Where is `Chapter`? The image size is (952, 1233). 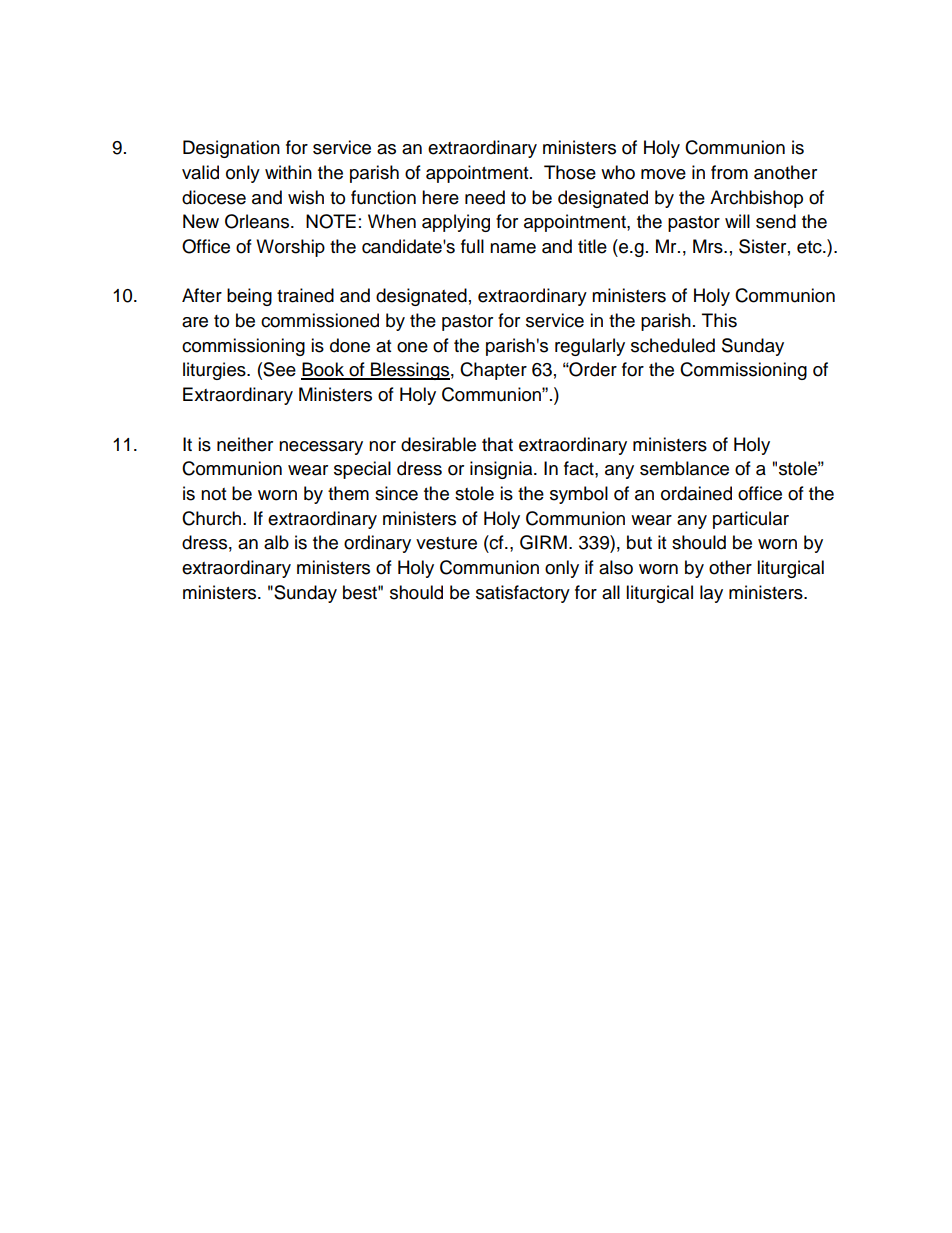 Chapter is located at coordinates (493, 371).
